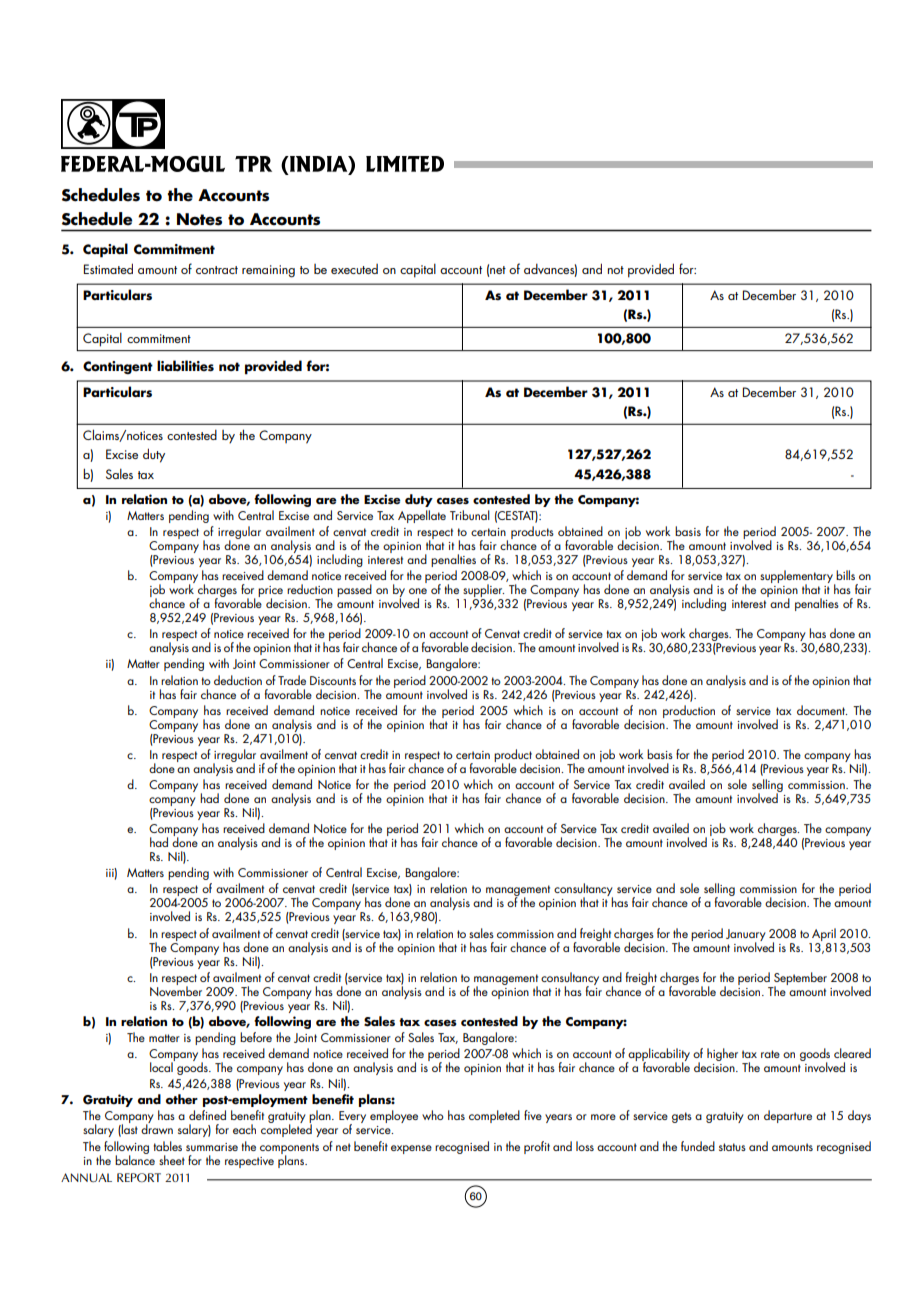 This screenshot has height=1308, width=924. Describe the element at coordinates (648, 712) in the screenshot. I see `non` at that location.
